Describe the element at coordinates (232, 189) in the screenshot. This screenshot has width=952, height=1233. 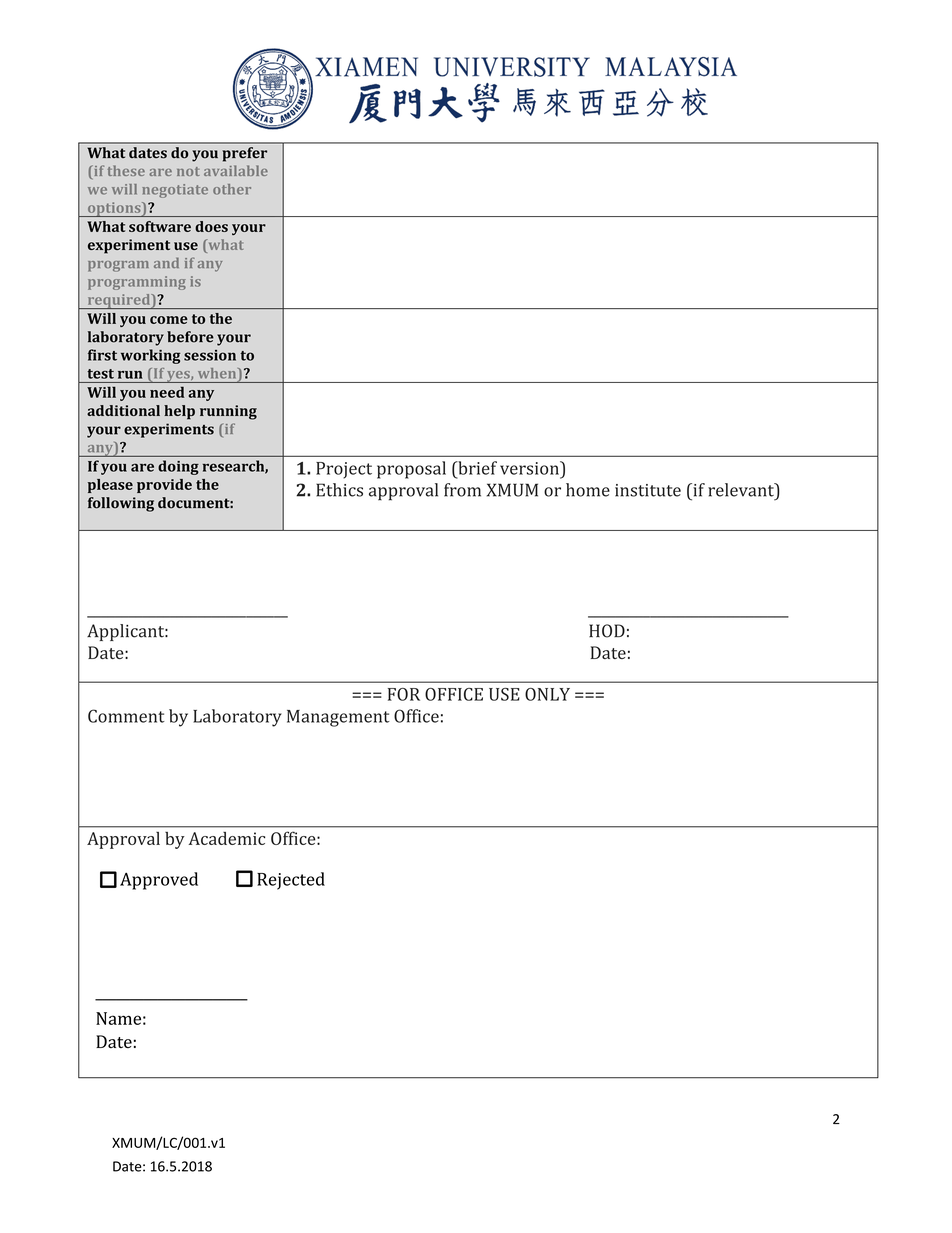
I see `other` at that location.
